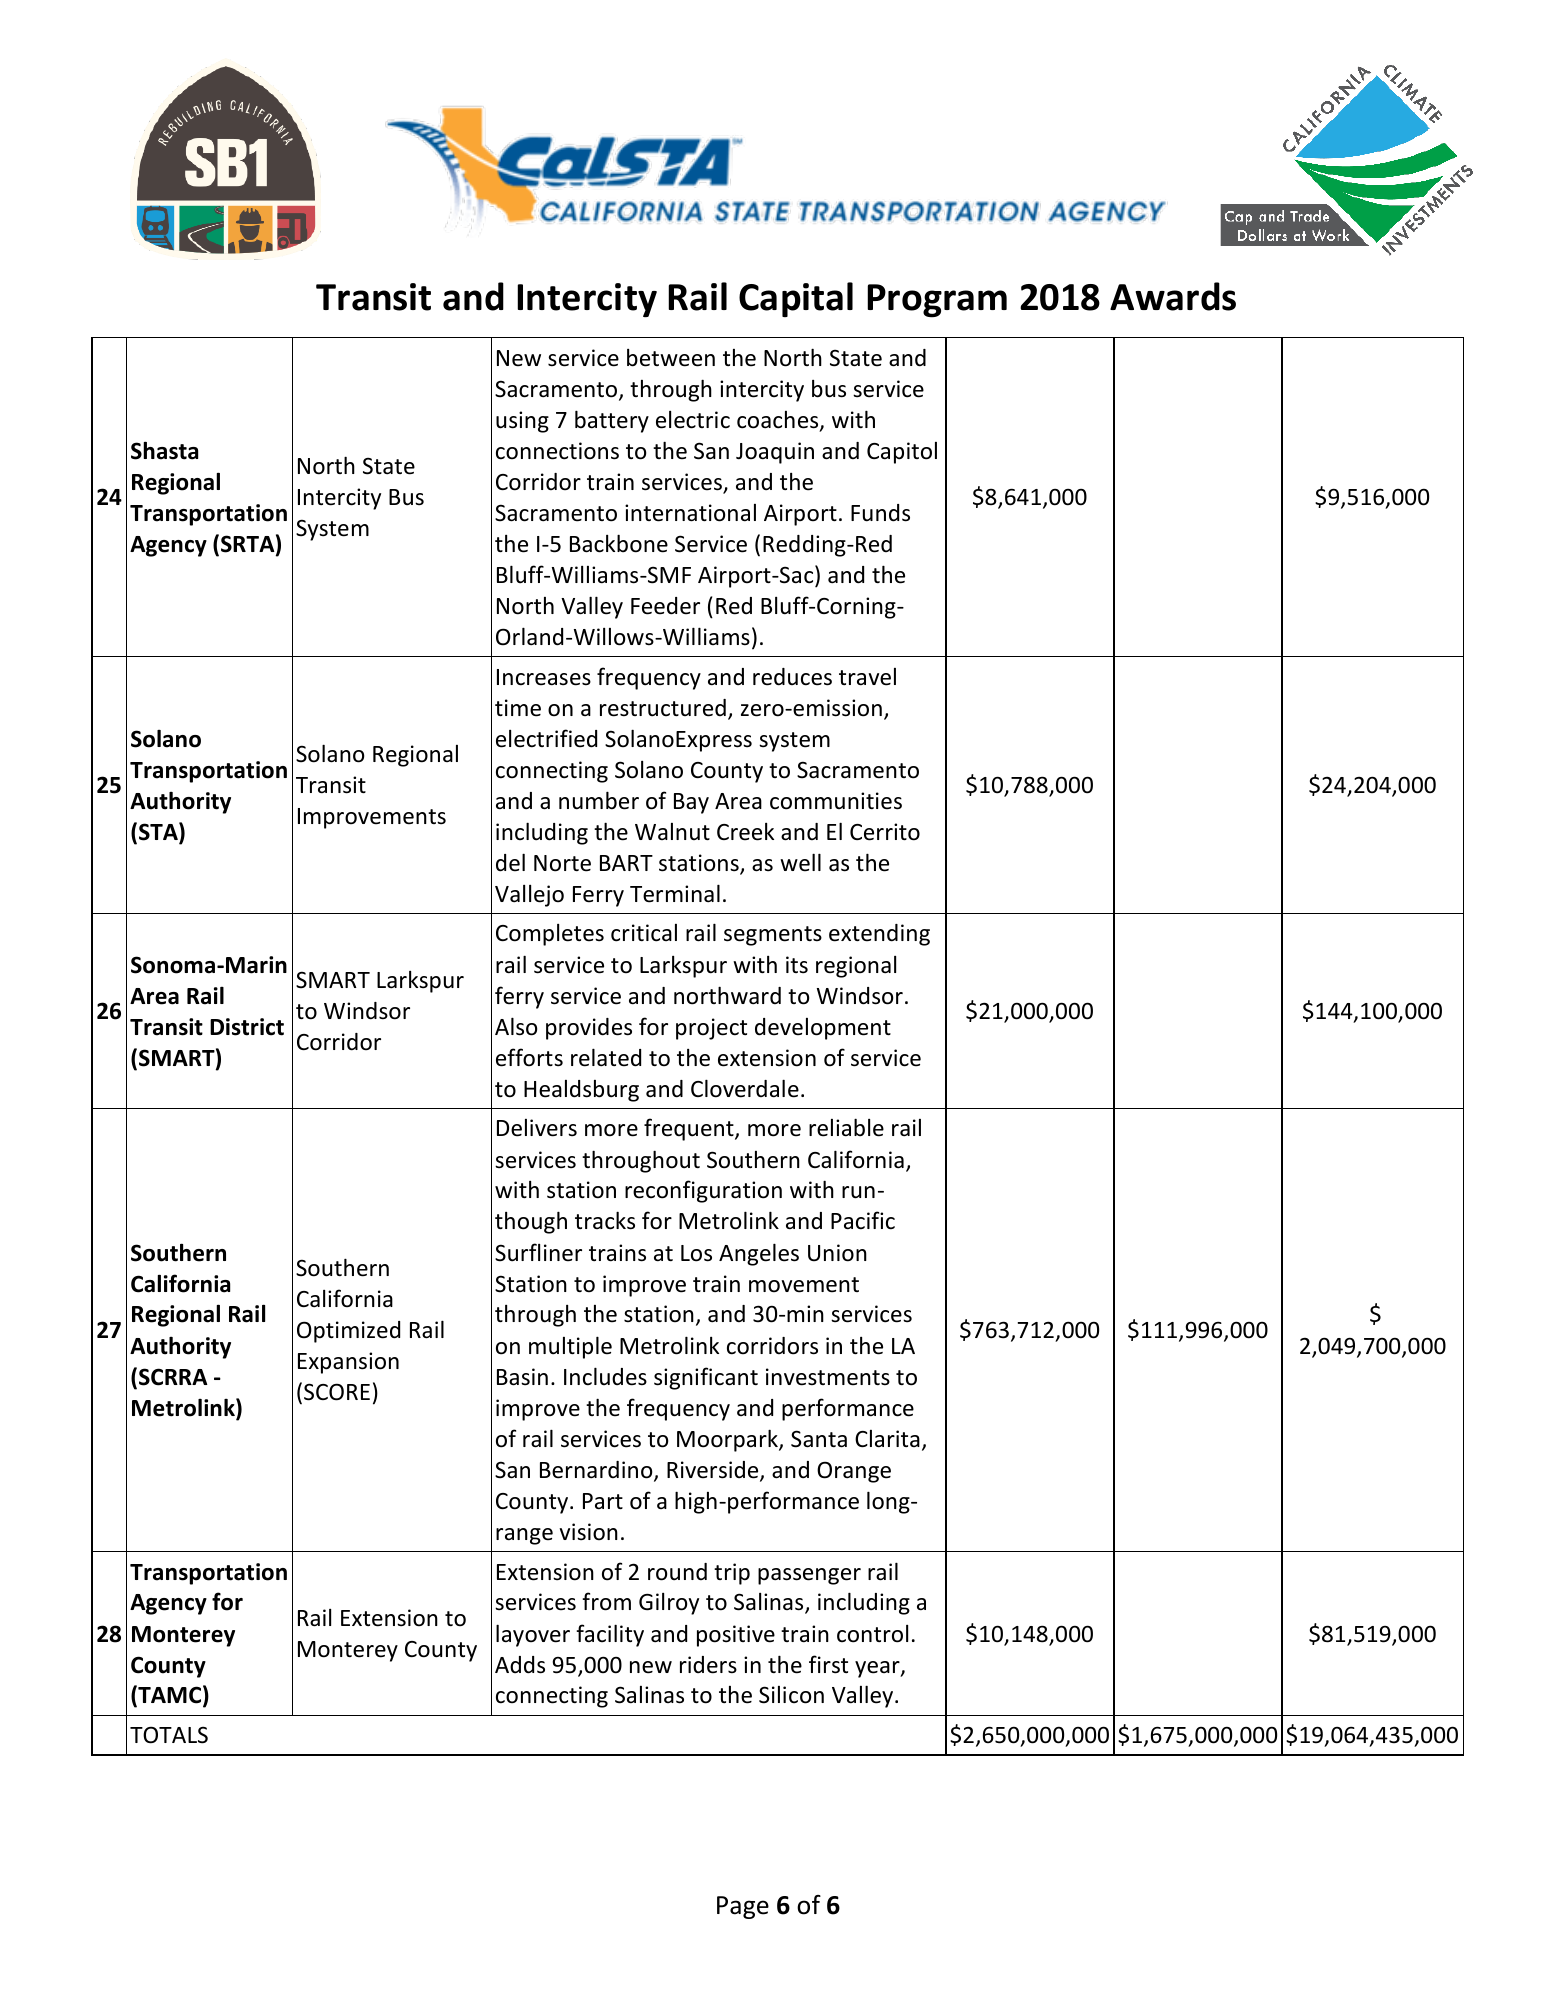 This screenshot has height=2013, width=1555. I want to click on Santa, so click(819, 1439).
